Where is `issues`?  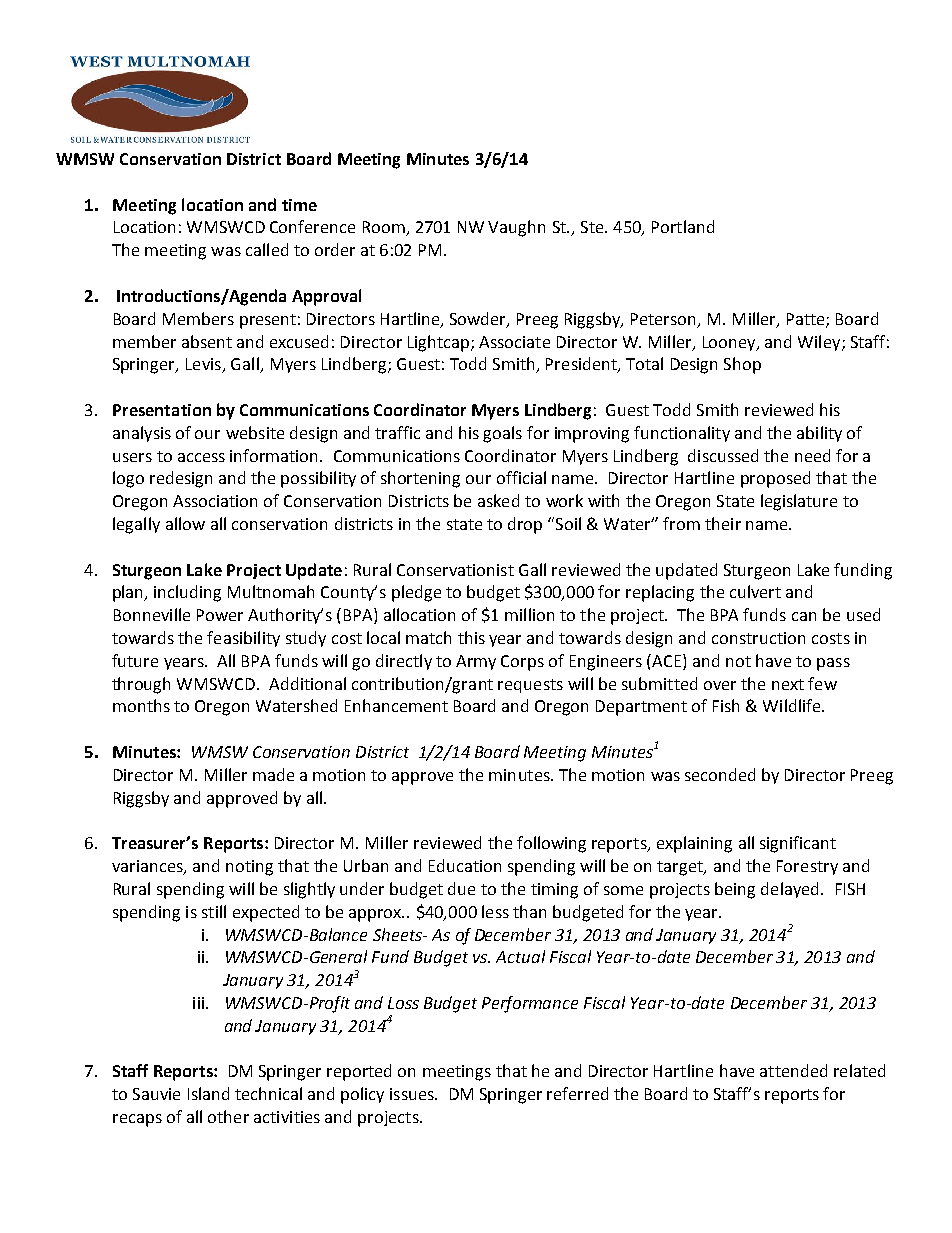 issues is located at coordinates (413, 1094).
